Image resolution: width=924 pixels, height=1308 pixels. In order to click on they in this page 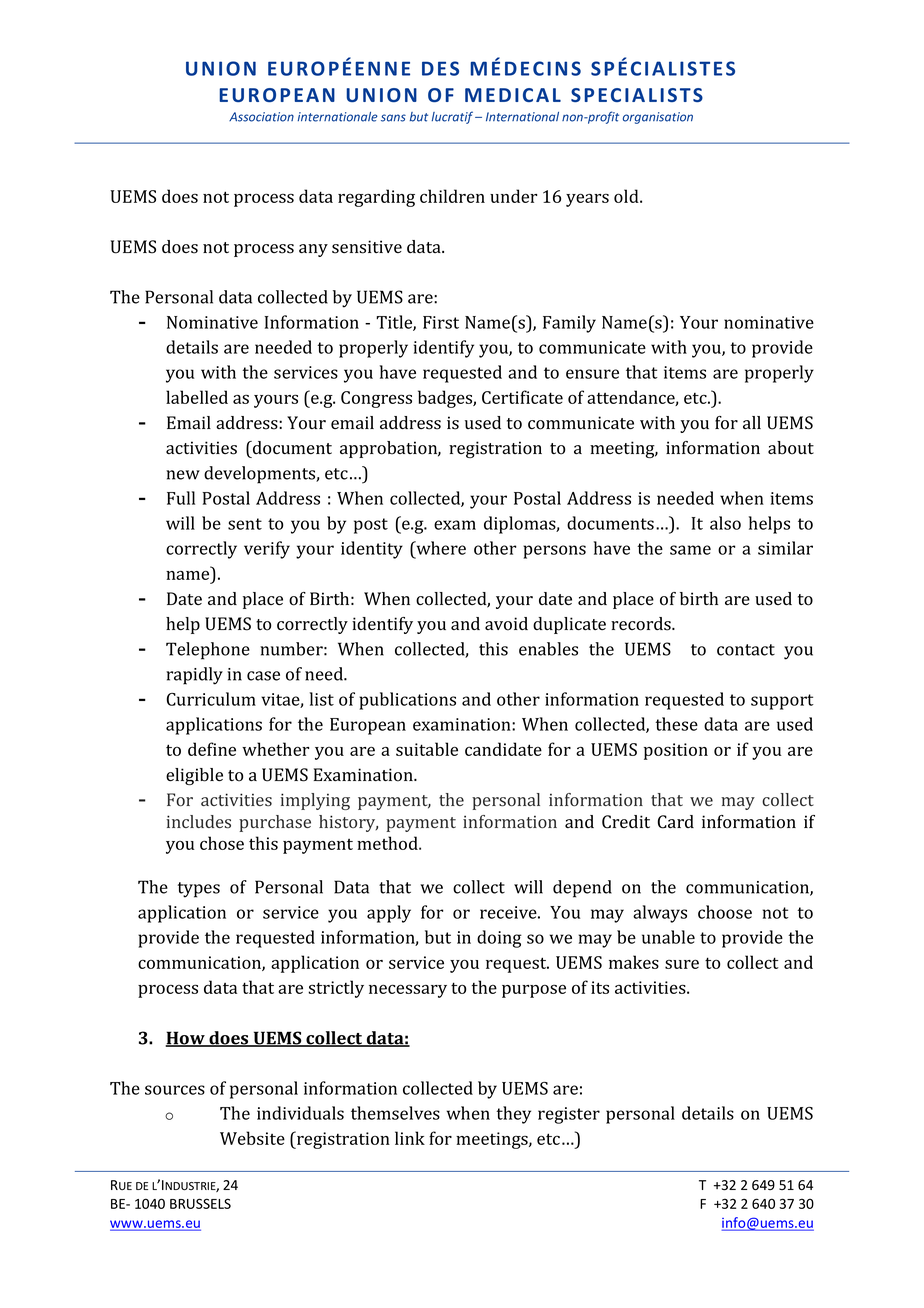, I will do `click(513, 1115)`.
